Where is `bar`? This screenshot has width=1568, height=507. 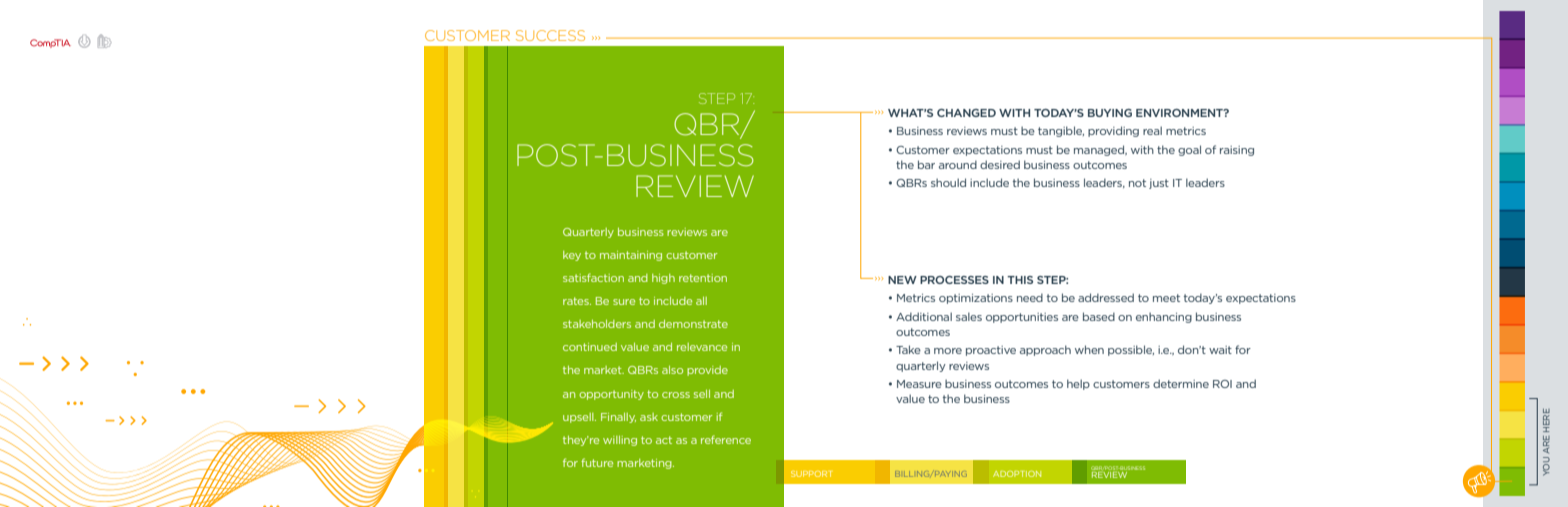 bar is located at coordinates (926, 164).
